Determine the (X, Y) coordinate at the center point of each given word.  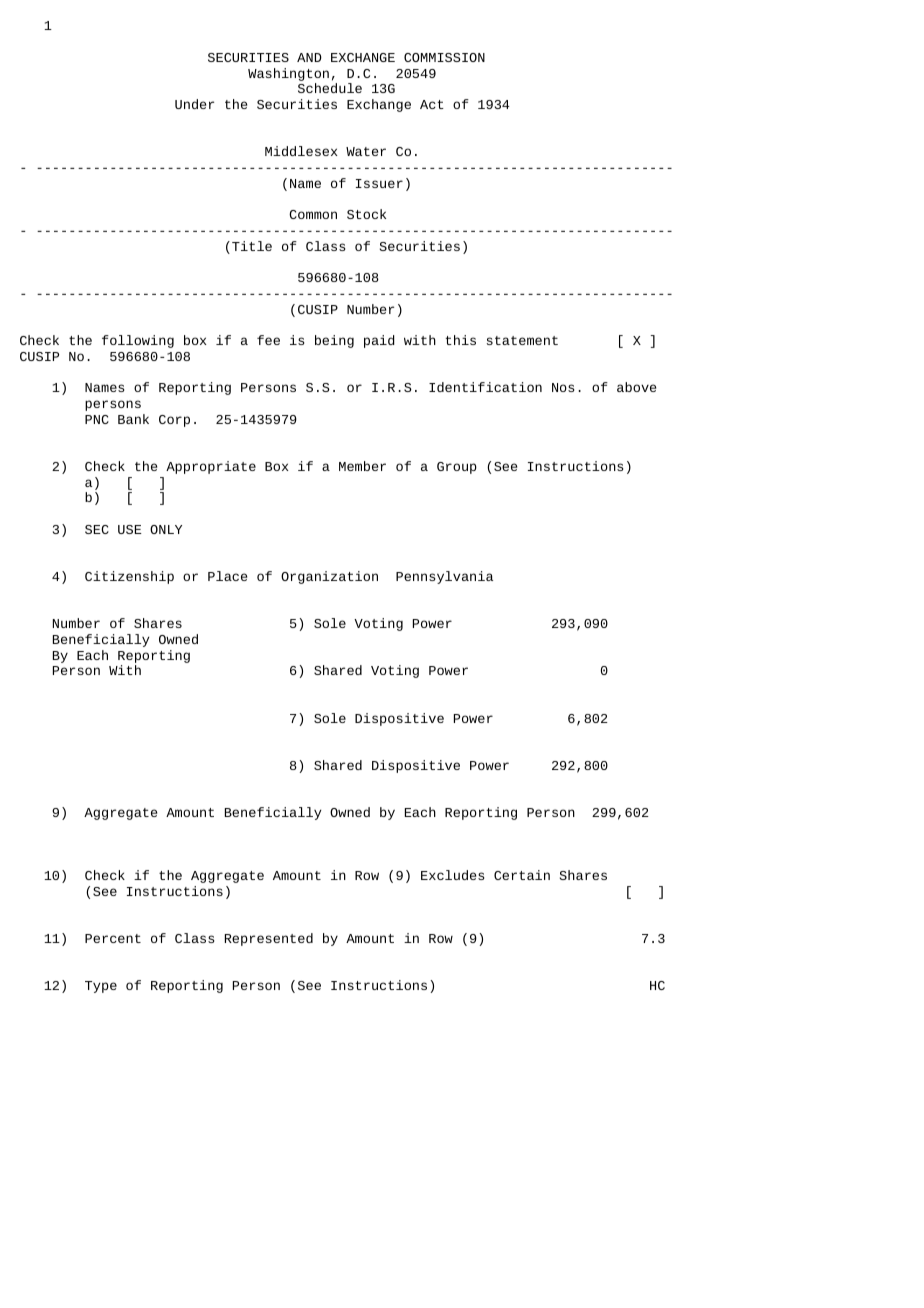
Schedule (330, 88)
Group (457, 468)
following (138, 341)
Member (362, 466)
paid (379, 341)
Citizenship (129, 577)
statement (522, 340)
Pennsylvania (444, 577)
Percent (113, 938)
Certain (522, 875)
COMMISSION (444, 57)
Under (194, 104)
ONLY (166, 529)
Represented (269, 939)
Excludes (452, 875)
